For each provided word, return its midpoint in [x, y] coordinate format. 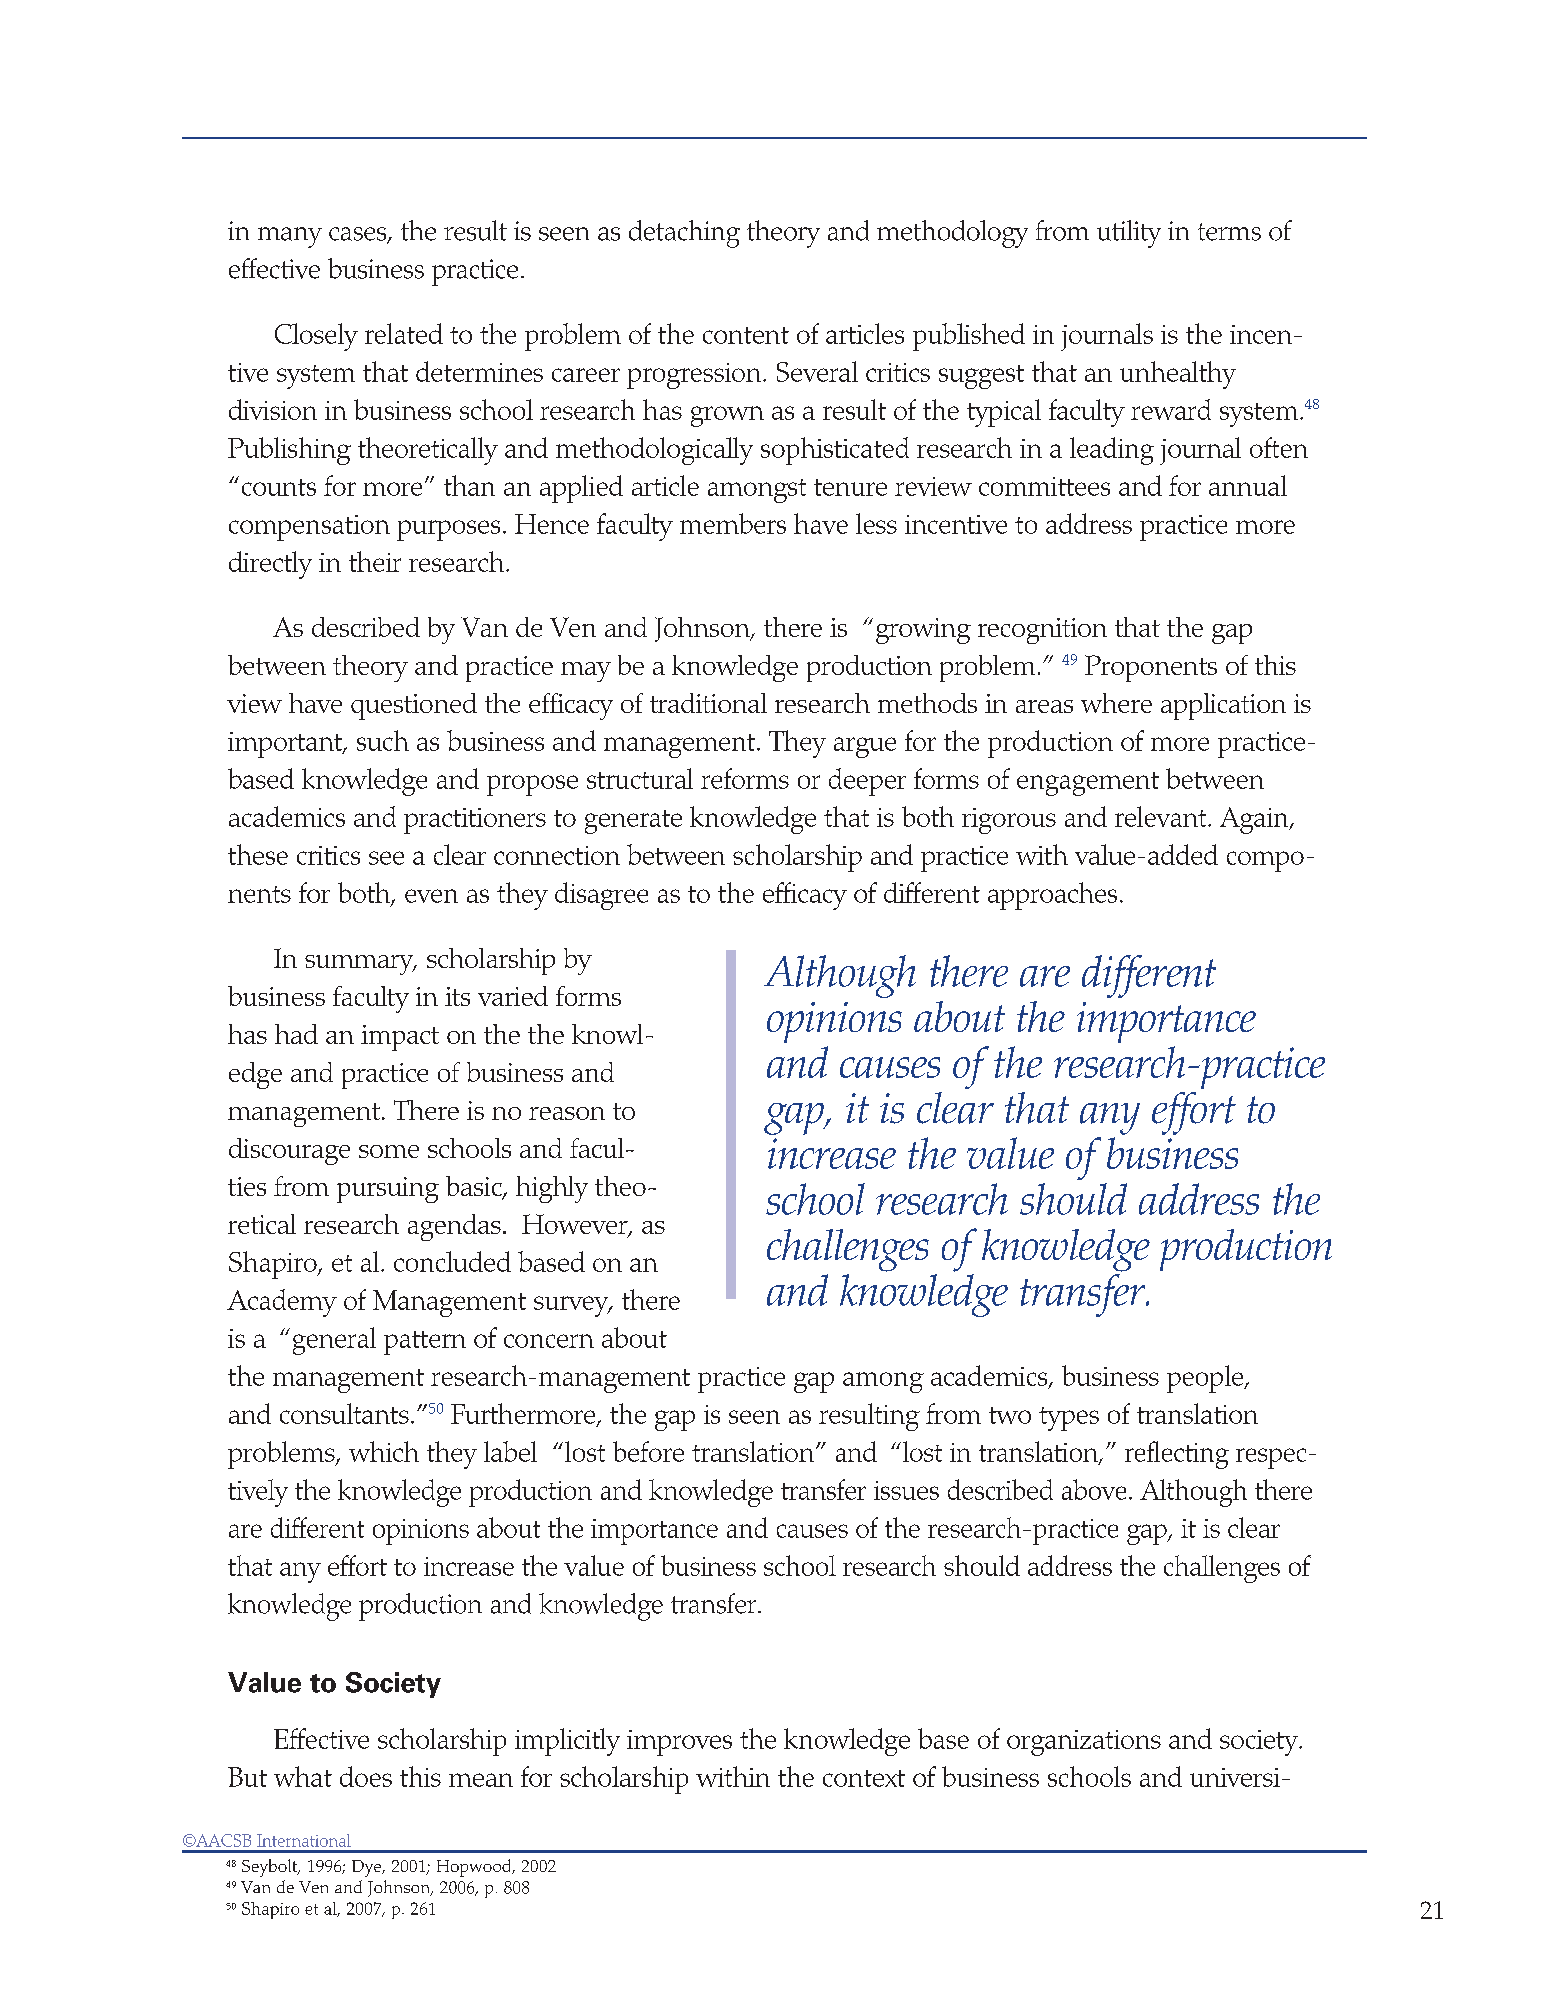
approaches [1052, 896]
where [1116, 703]
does [366, 1776]
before [648, 1451]
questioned [414, 706]
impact [400, 1038]
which [384, 1451]
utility [1129, 234]
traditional [708, 703]
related [404, 333]
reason [567, 1113]
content [746, 335]
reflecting [1177, 1455]
